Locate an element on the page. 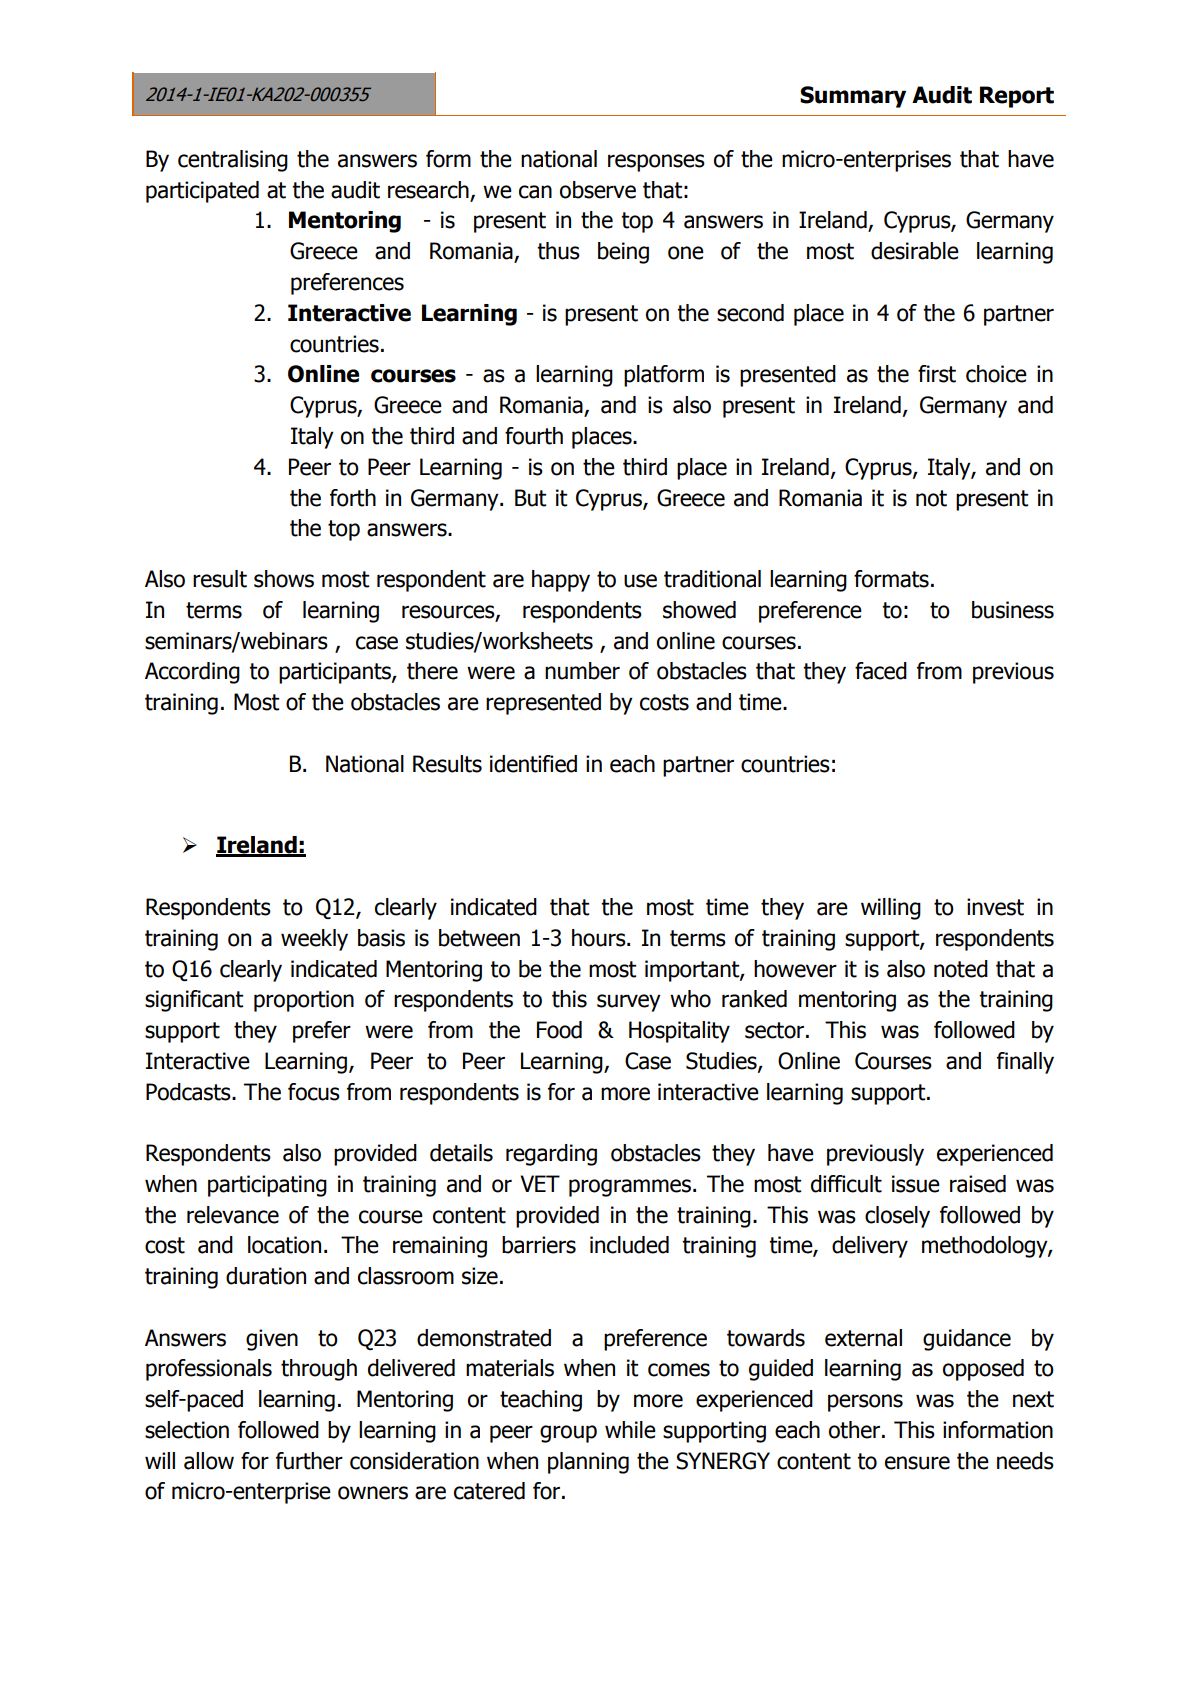  According is located at coordinates (192, 673).
